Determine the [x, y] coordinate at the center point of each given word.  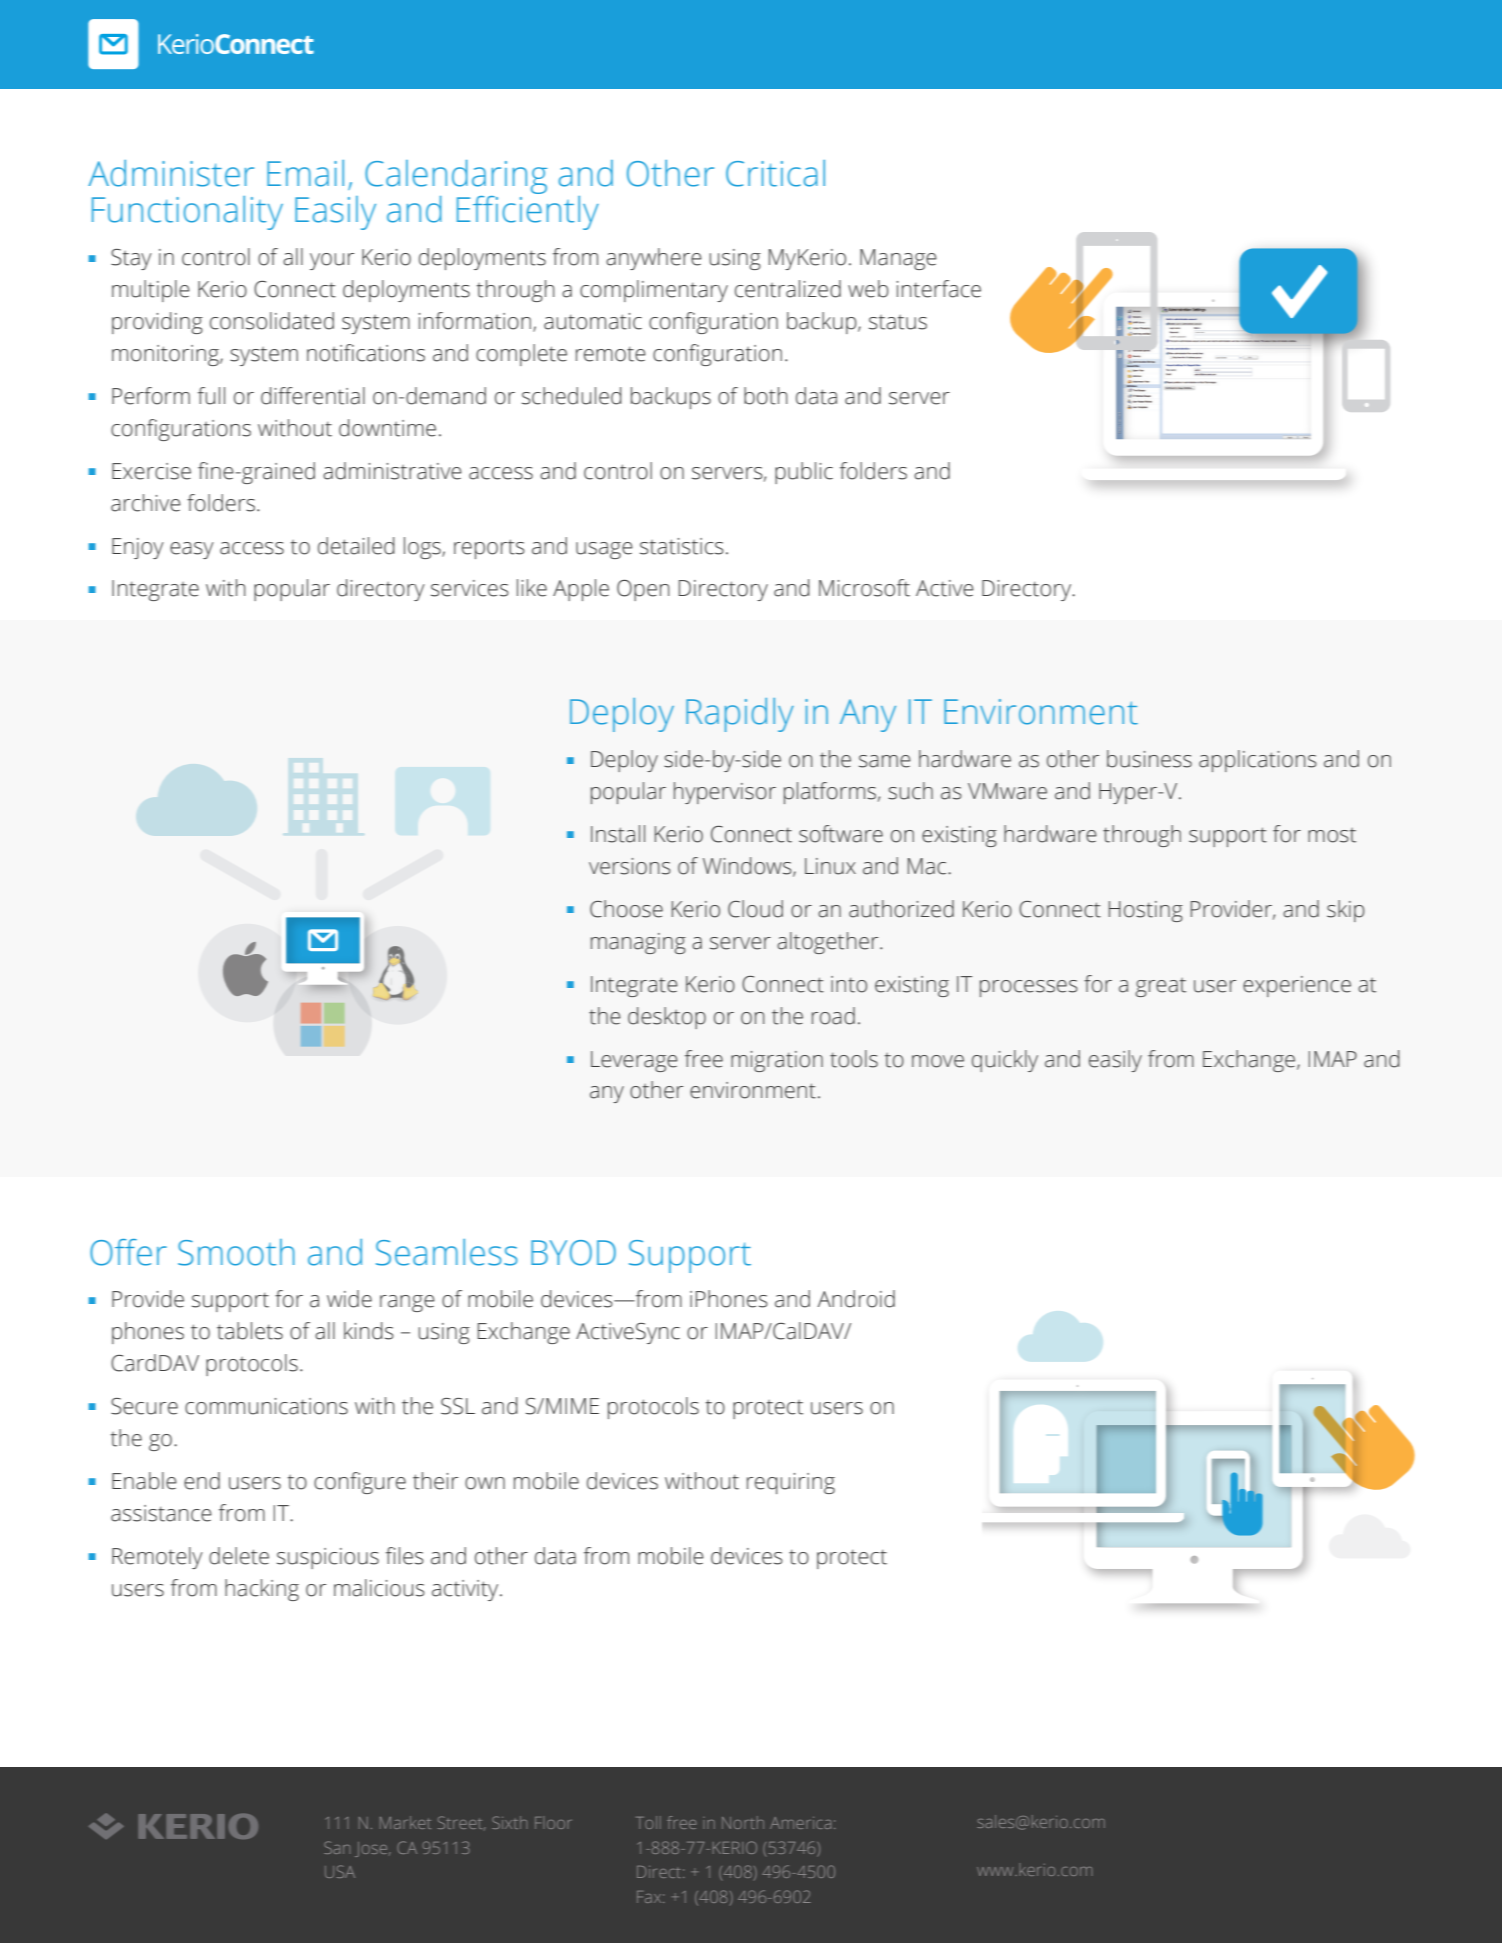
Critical [775, 173]
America [800, 1823]
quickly [1005, 1061]
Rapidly [740, 715]
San [337, 1847]
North [743, 1822]
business [1149, 759]
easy [192, 550]
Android [856, 1299]
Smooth [236, 1252]
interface [939, 289]
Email [305, 173]
